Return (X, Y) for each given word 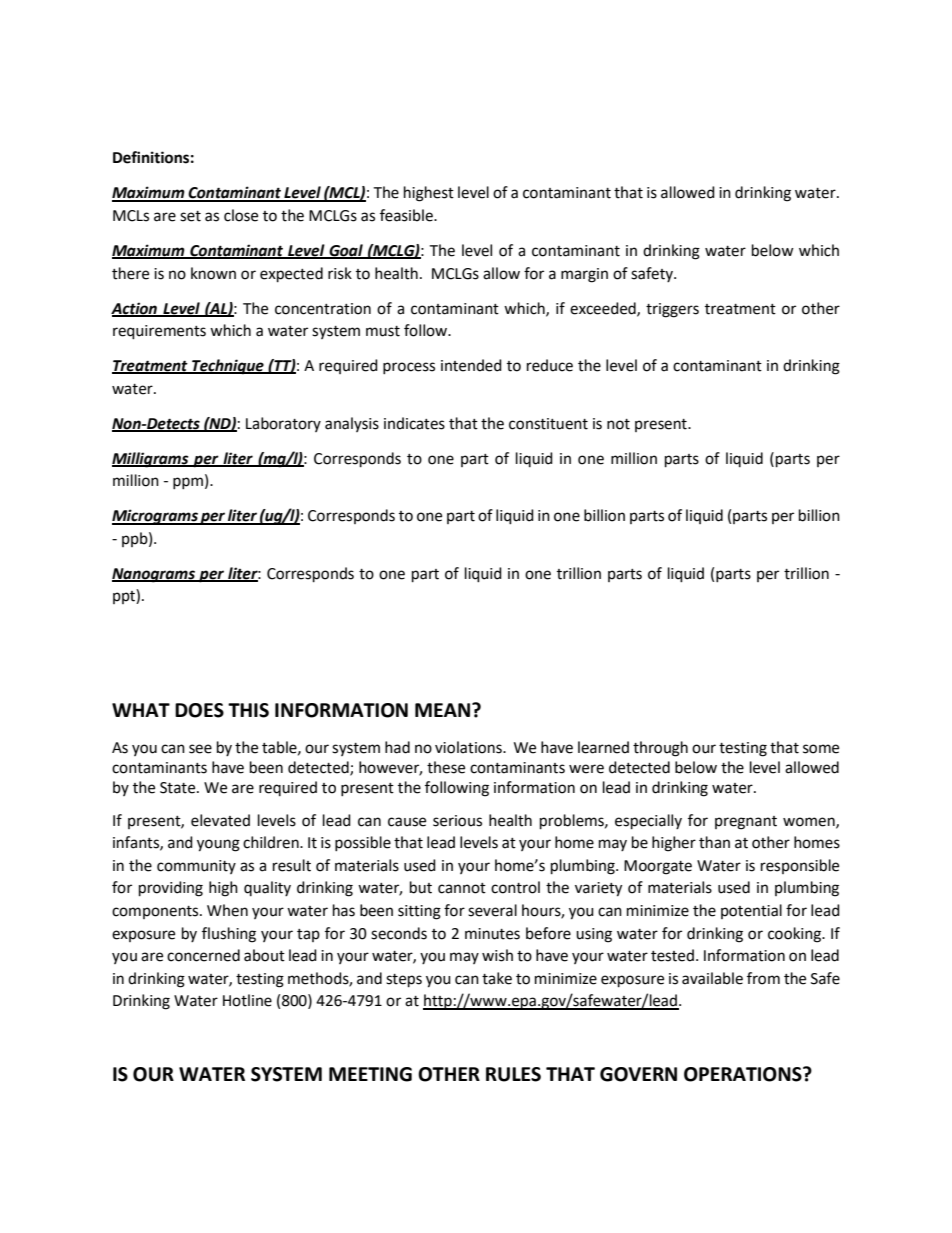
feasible (407, 215)
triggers (672, 310)
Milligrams (151, 460)
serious (457, 821)
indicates (414, 423)
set (190, 216)
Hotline (247, 1000)
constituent (548, 424)
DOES (199, 710)
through (660, 749)
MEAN (442, 710)
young (218, 845)
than (714, 842)
